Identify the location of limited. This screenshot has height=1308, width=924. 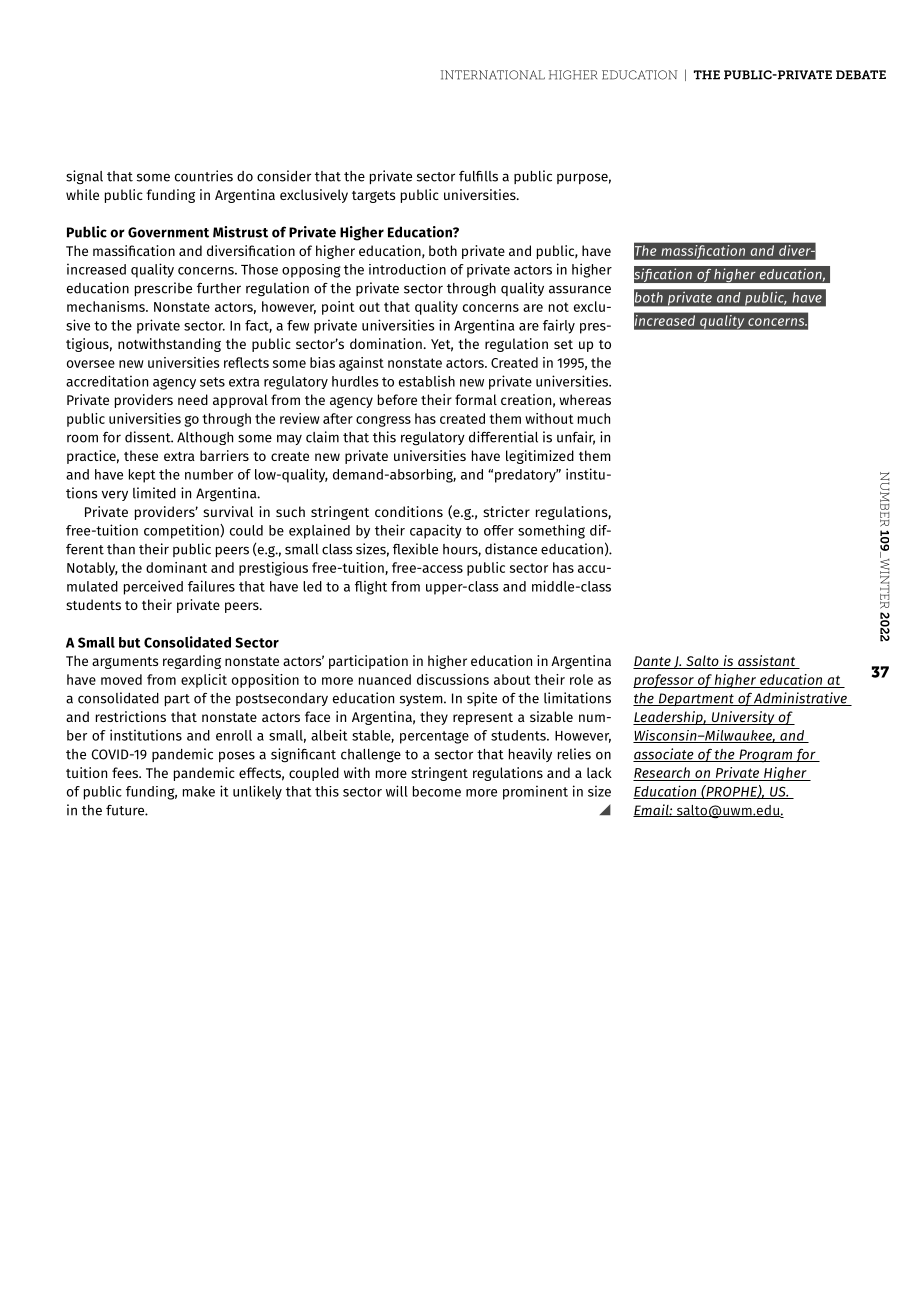
(154, 493).
